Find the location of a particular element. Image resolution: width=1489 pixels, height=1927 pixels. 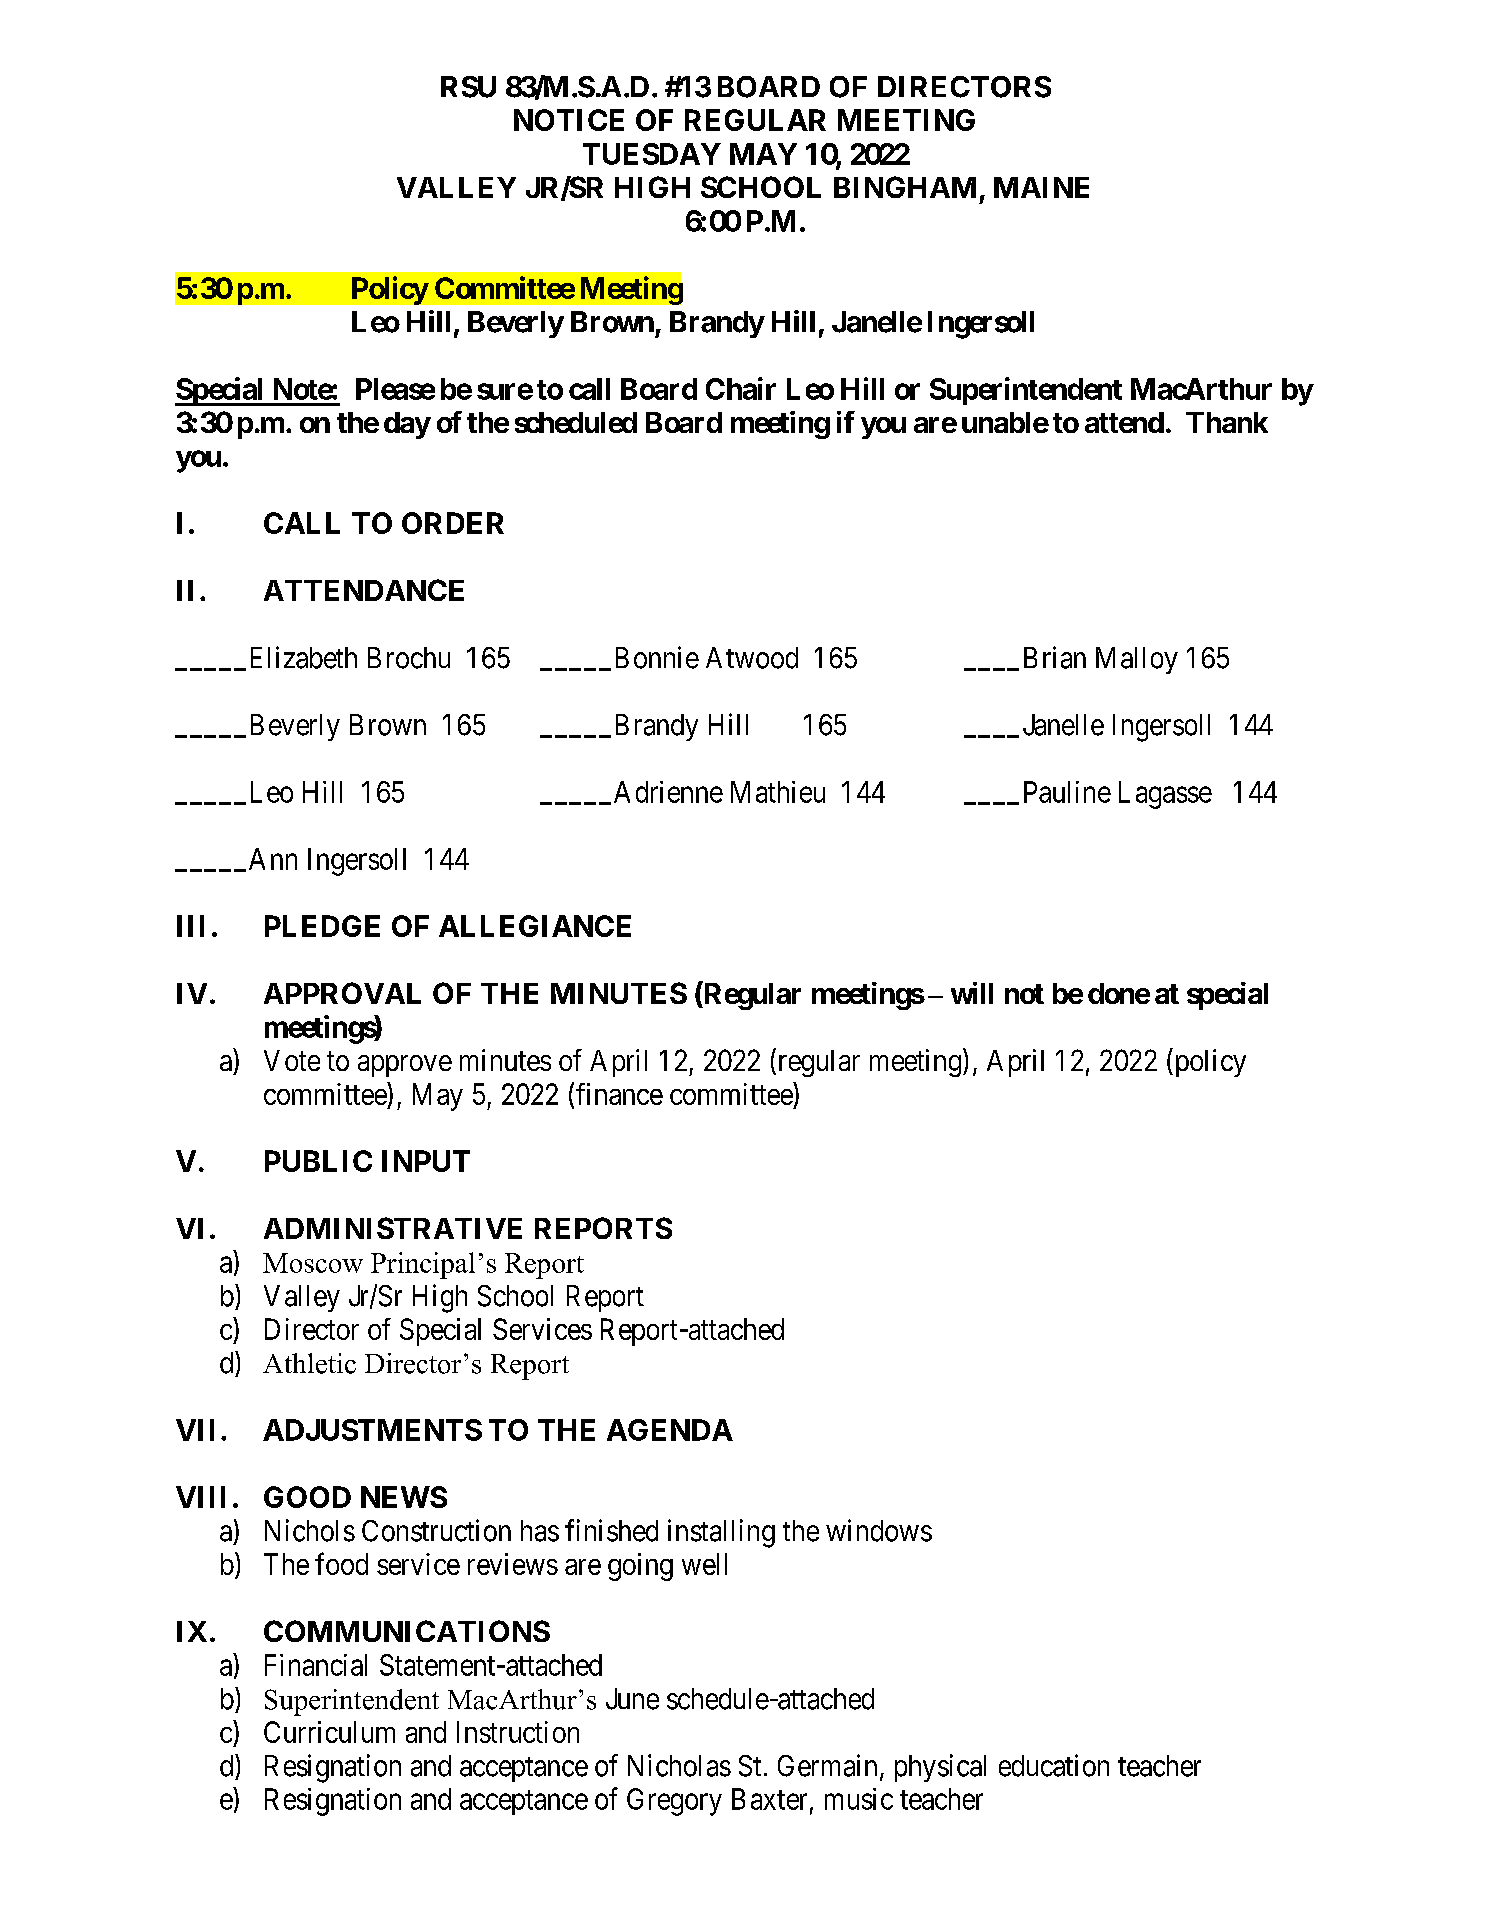

Athletic is located at coordinates (309, 1363).
